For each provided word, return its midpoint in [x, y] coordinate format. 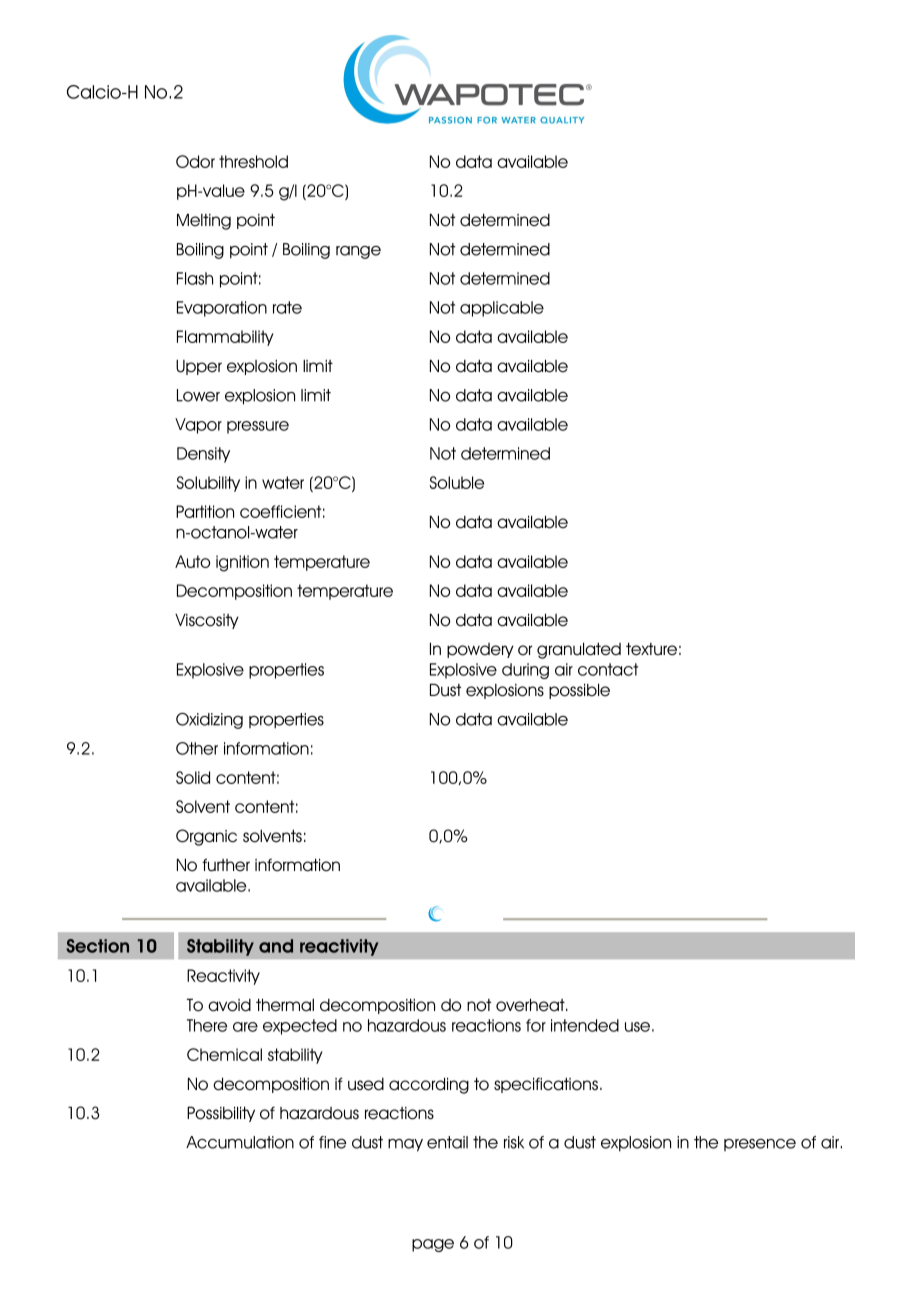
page [433, 1245]
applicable [502, 309]
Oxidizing [209, 721]
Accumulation [240, 1142]
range [358, 252]
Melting [204, 221]
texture [651, 649]
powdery [480, 650]
